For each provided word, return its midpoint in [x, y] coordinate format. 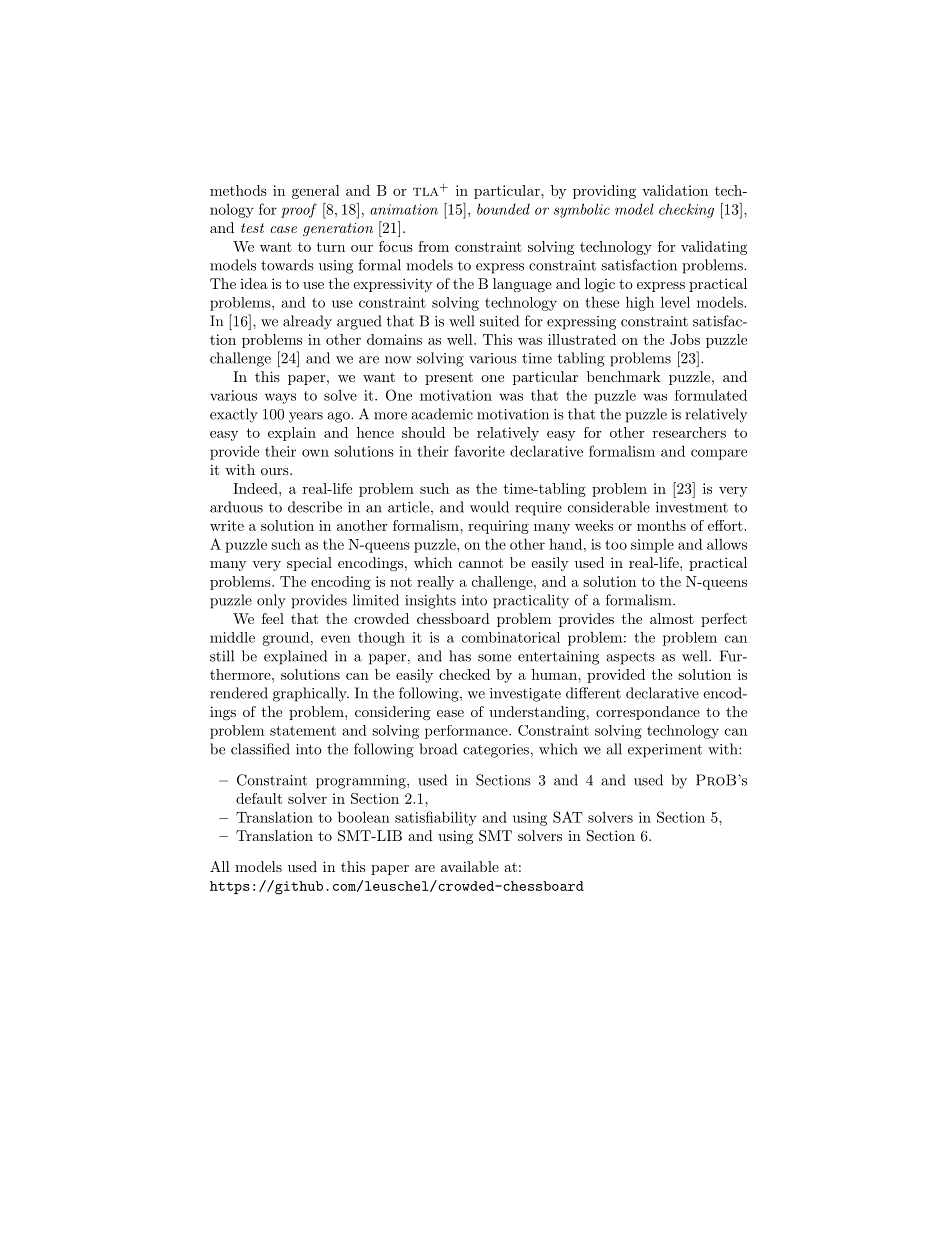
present [449, 378]
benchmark [624, 376]
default [259, 798]
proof [299, 210]
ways [280, 398]
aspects [630, 658]
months [661, 525]
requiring [498, 527]
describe [315, 507]
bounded [503, 209]
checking [686, 210]
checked [464, 674]
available [470, 866]
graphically [311, 694]
